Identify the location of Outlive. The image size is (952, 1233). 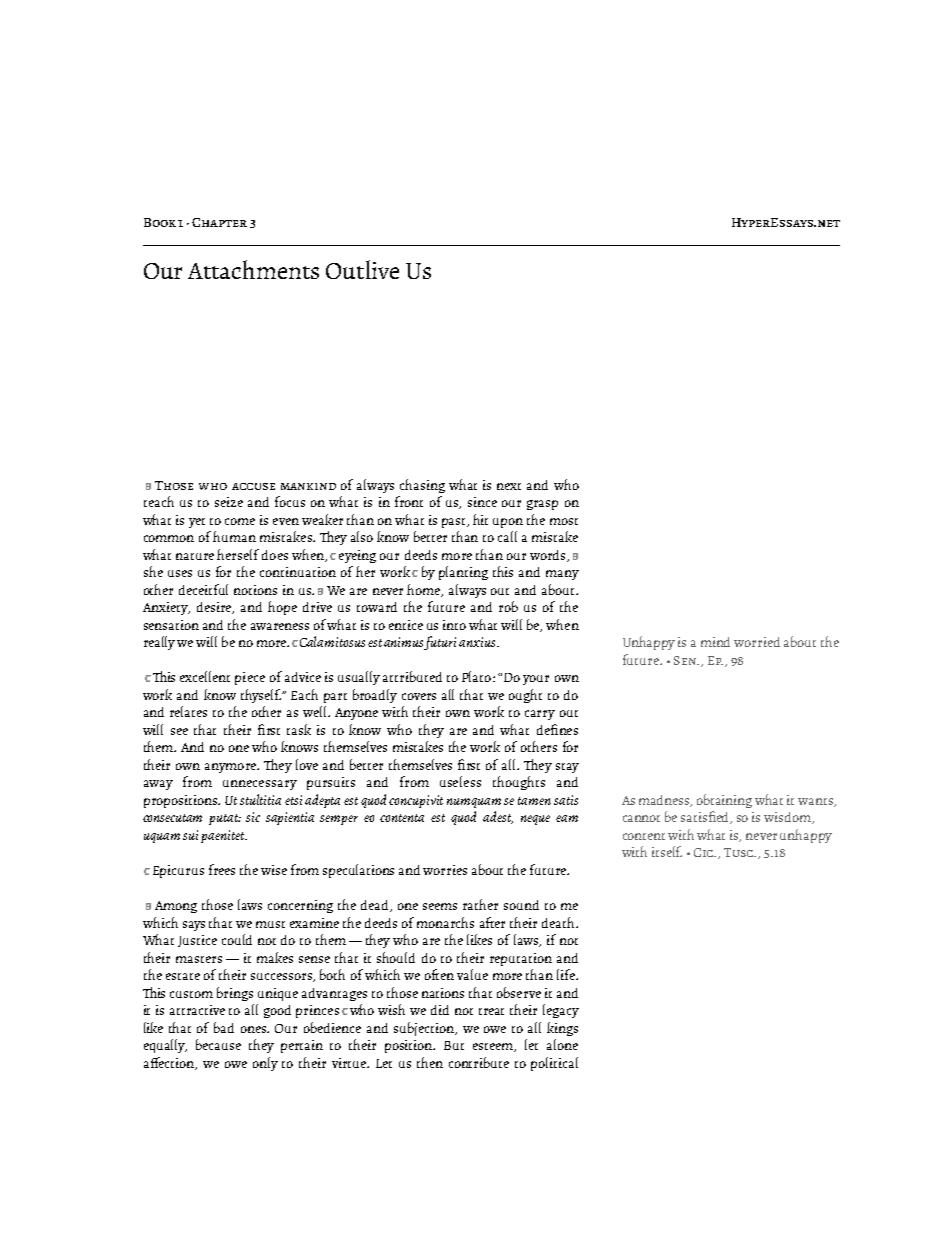
(362, 269).
